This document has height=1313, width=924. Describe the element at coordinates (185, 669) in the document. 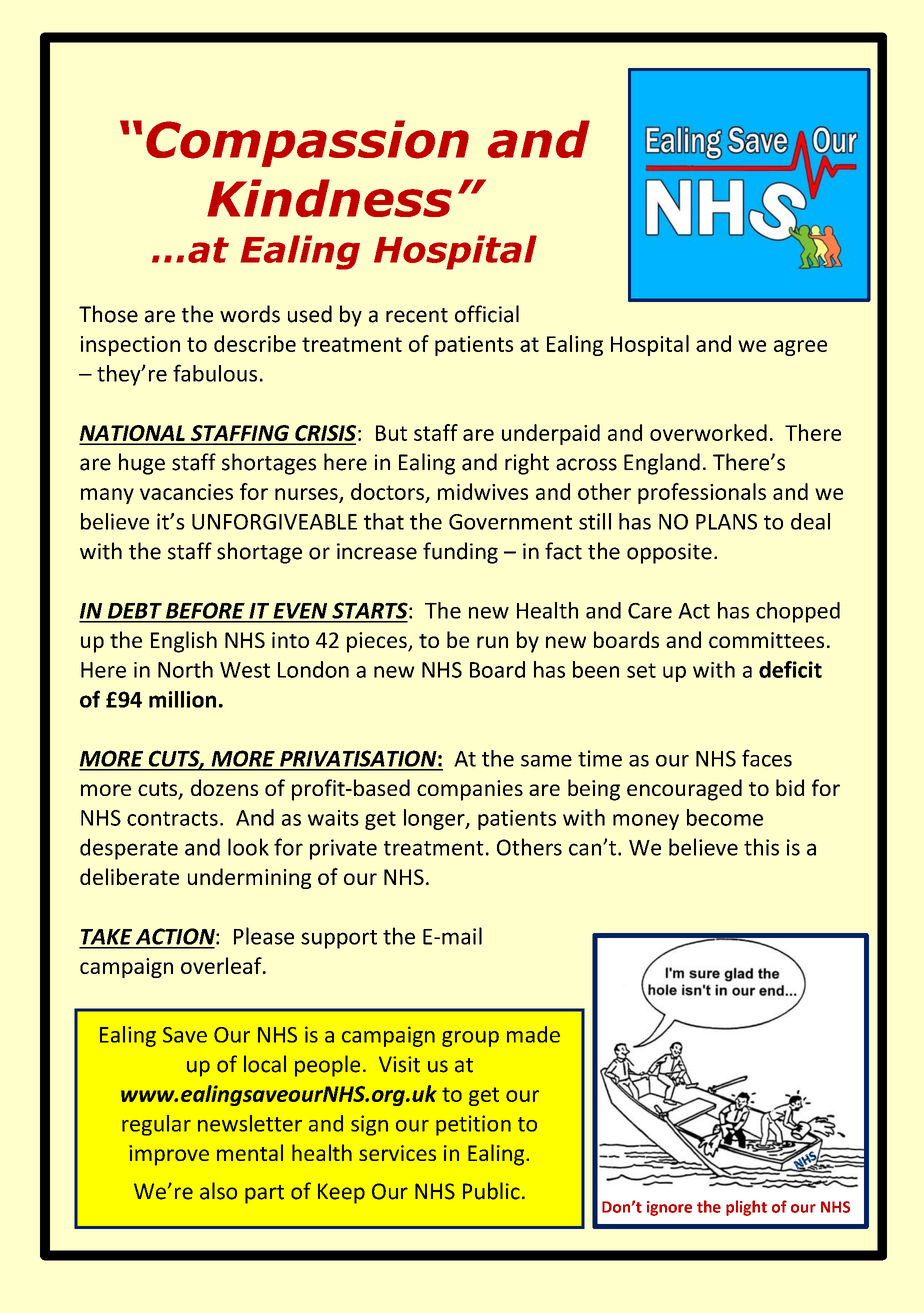

I see `North` at that location.
